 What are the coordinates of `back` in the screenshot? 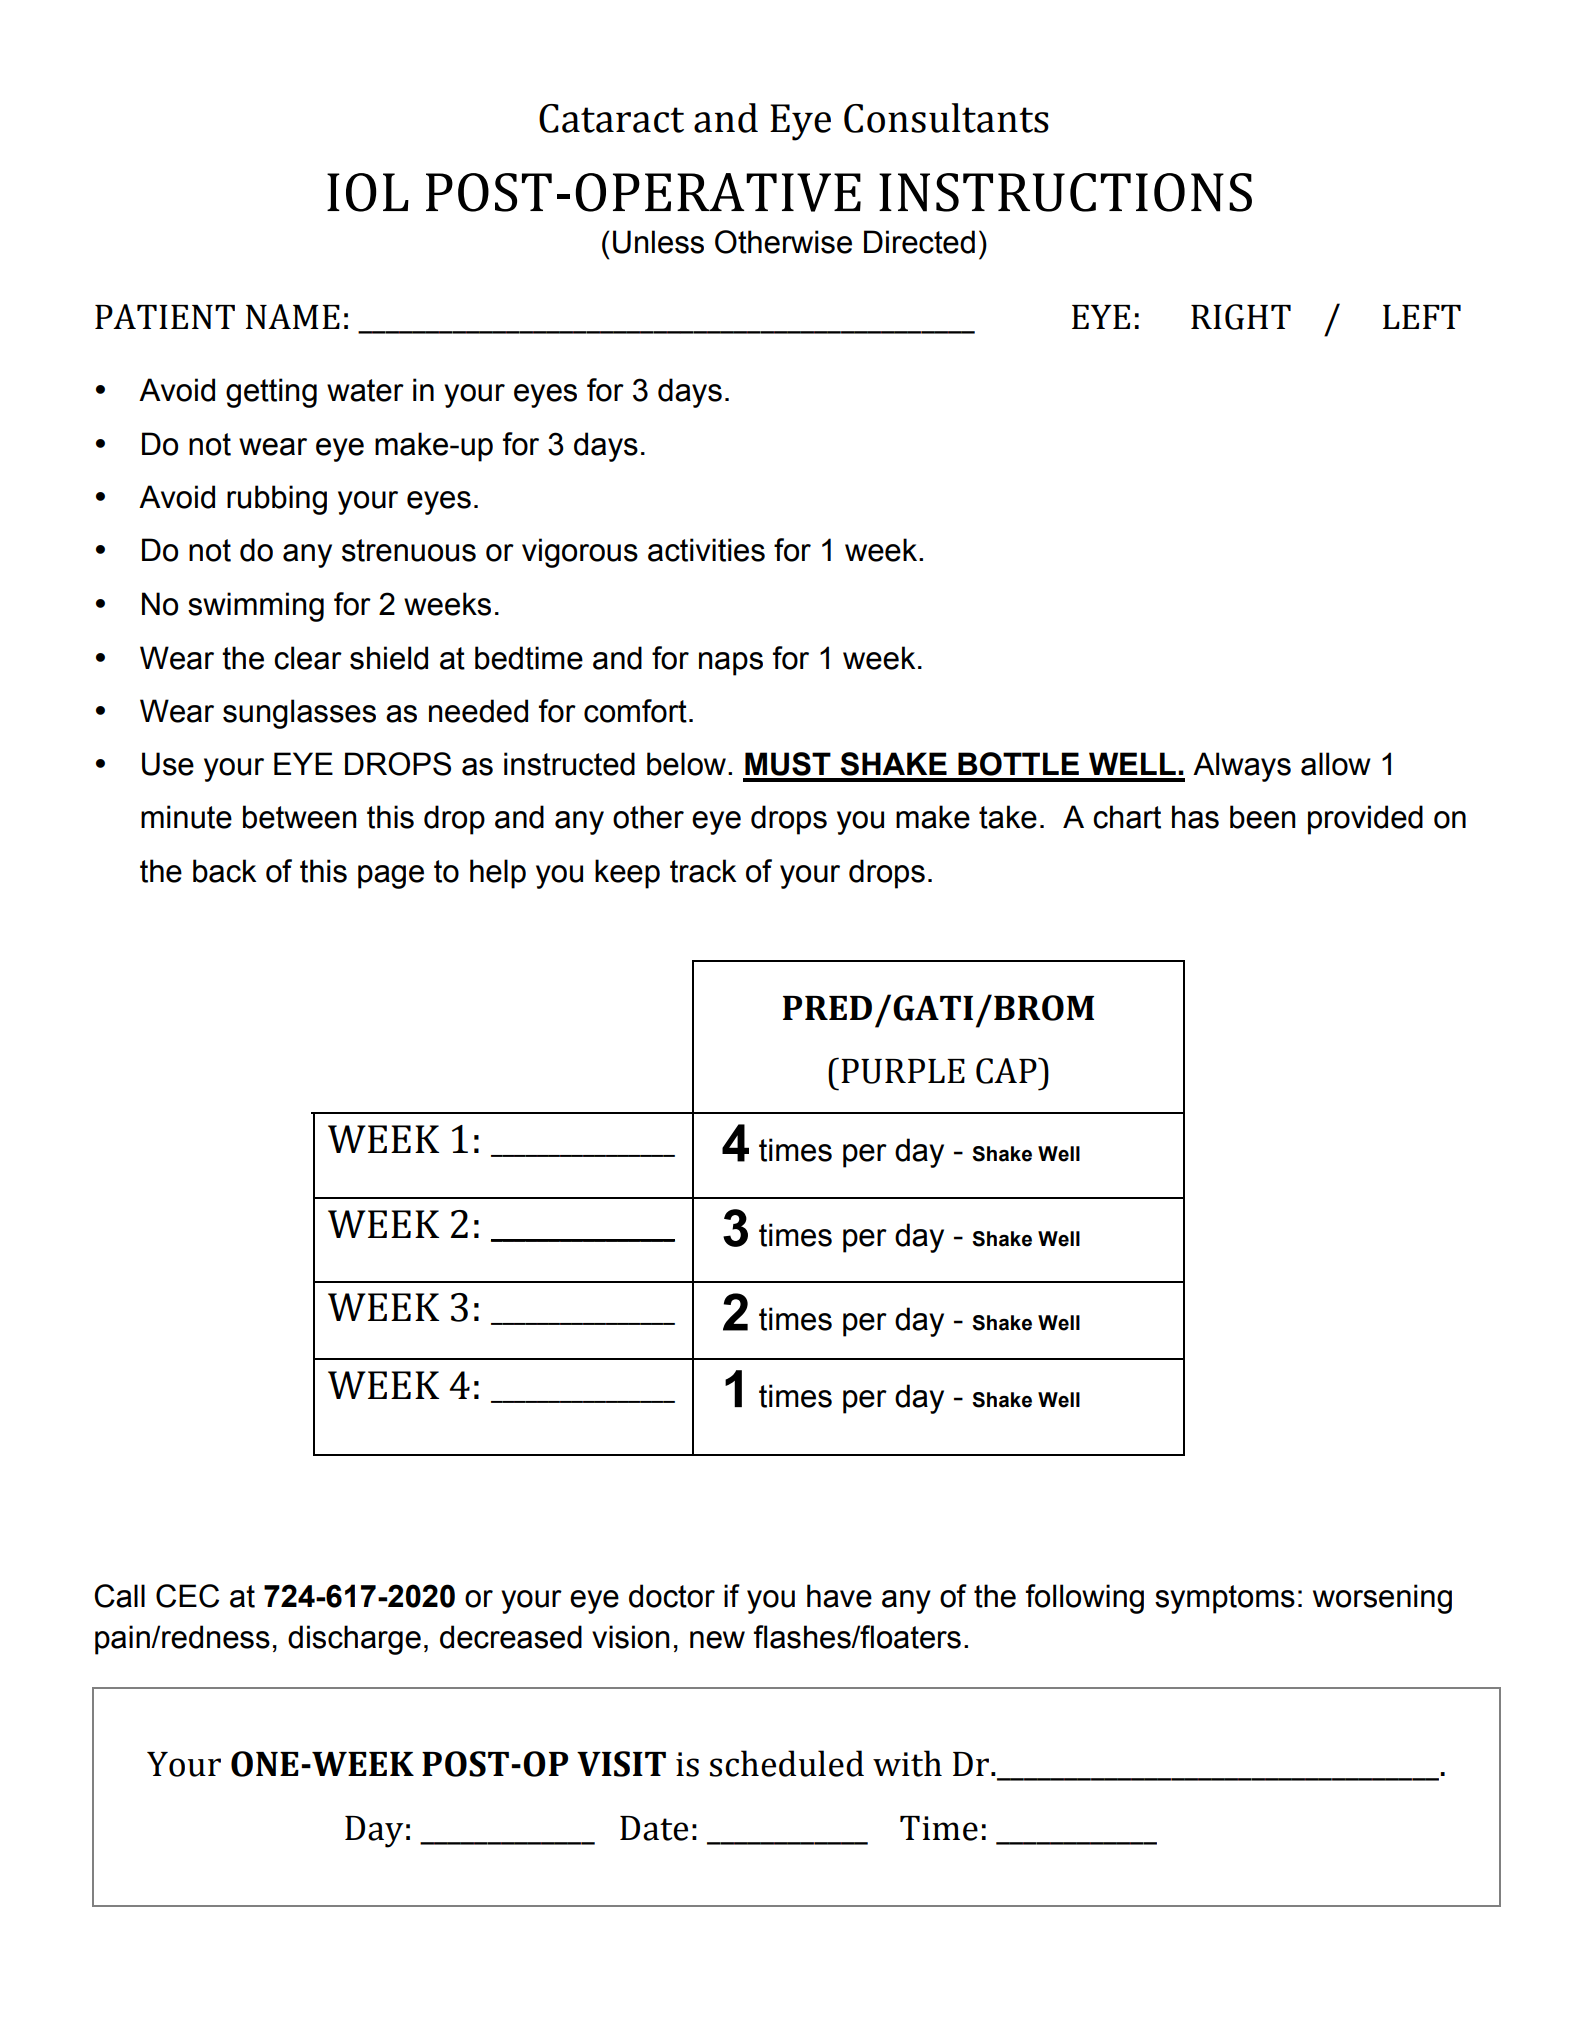 It's located at (224, 871).
